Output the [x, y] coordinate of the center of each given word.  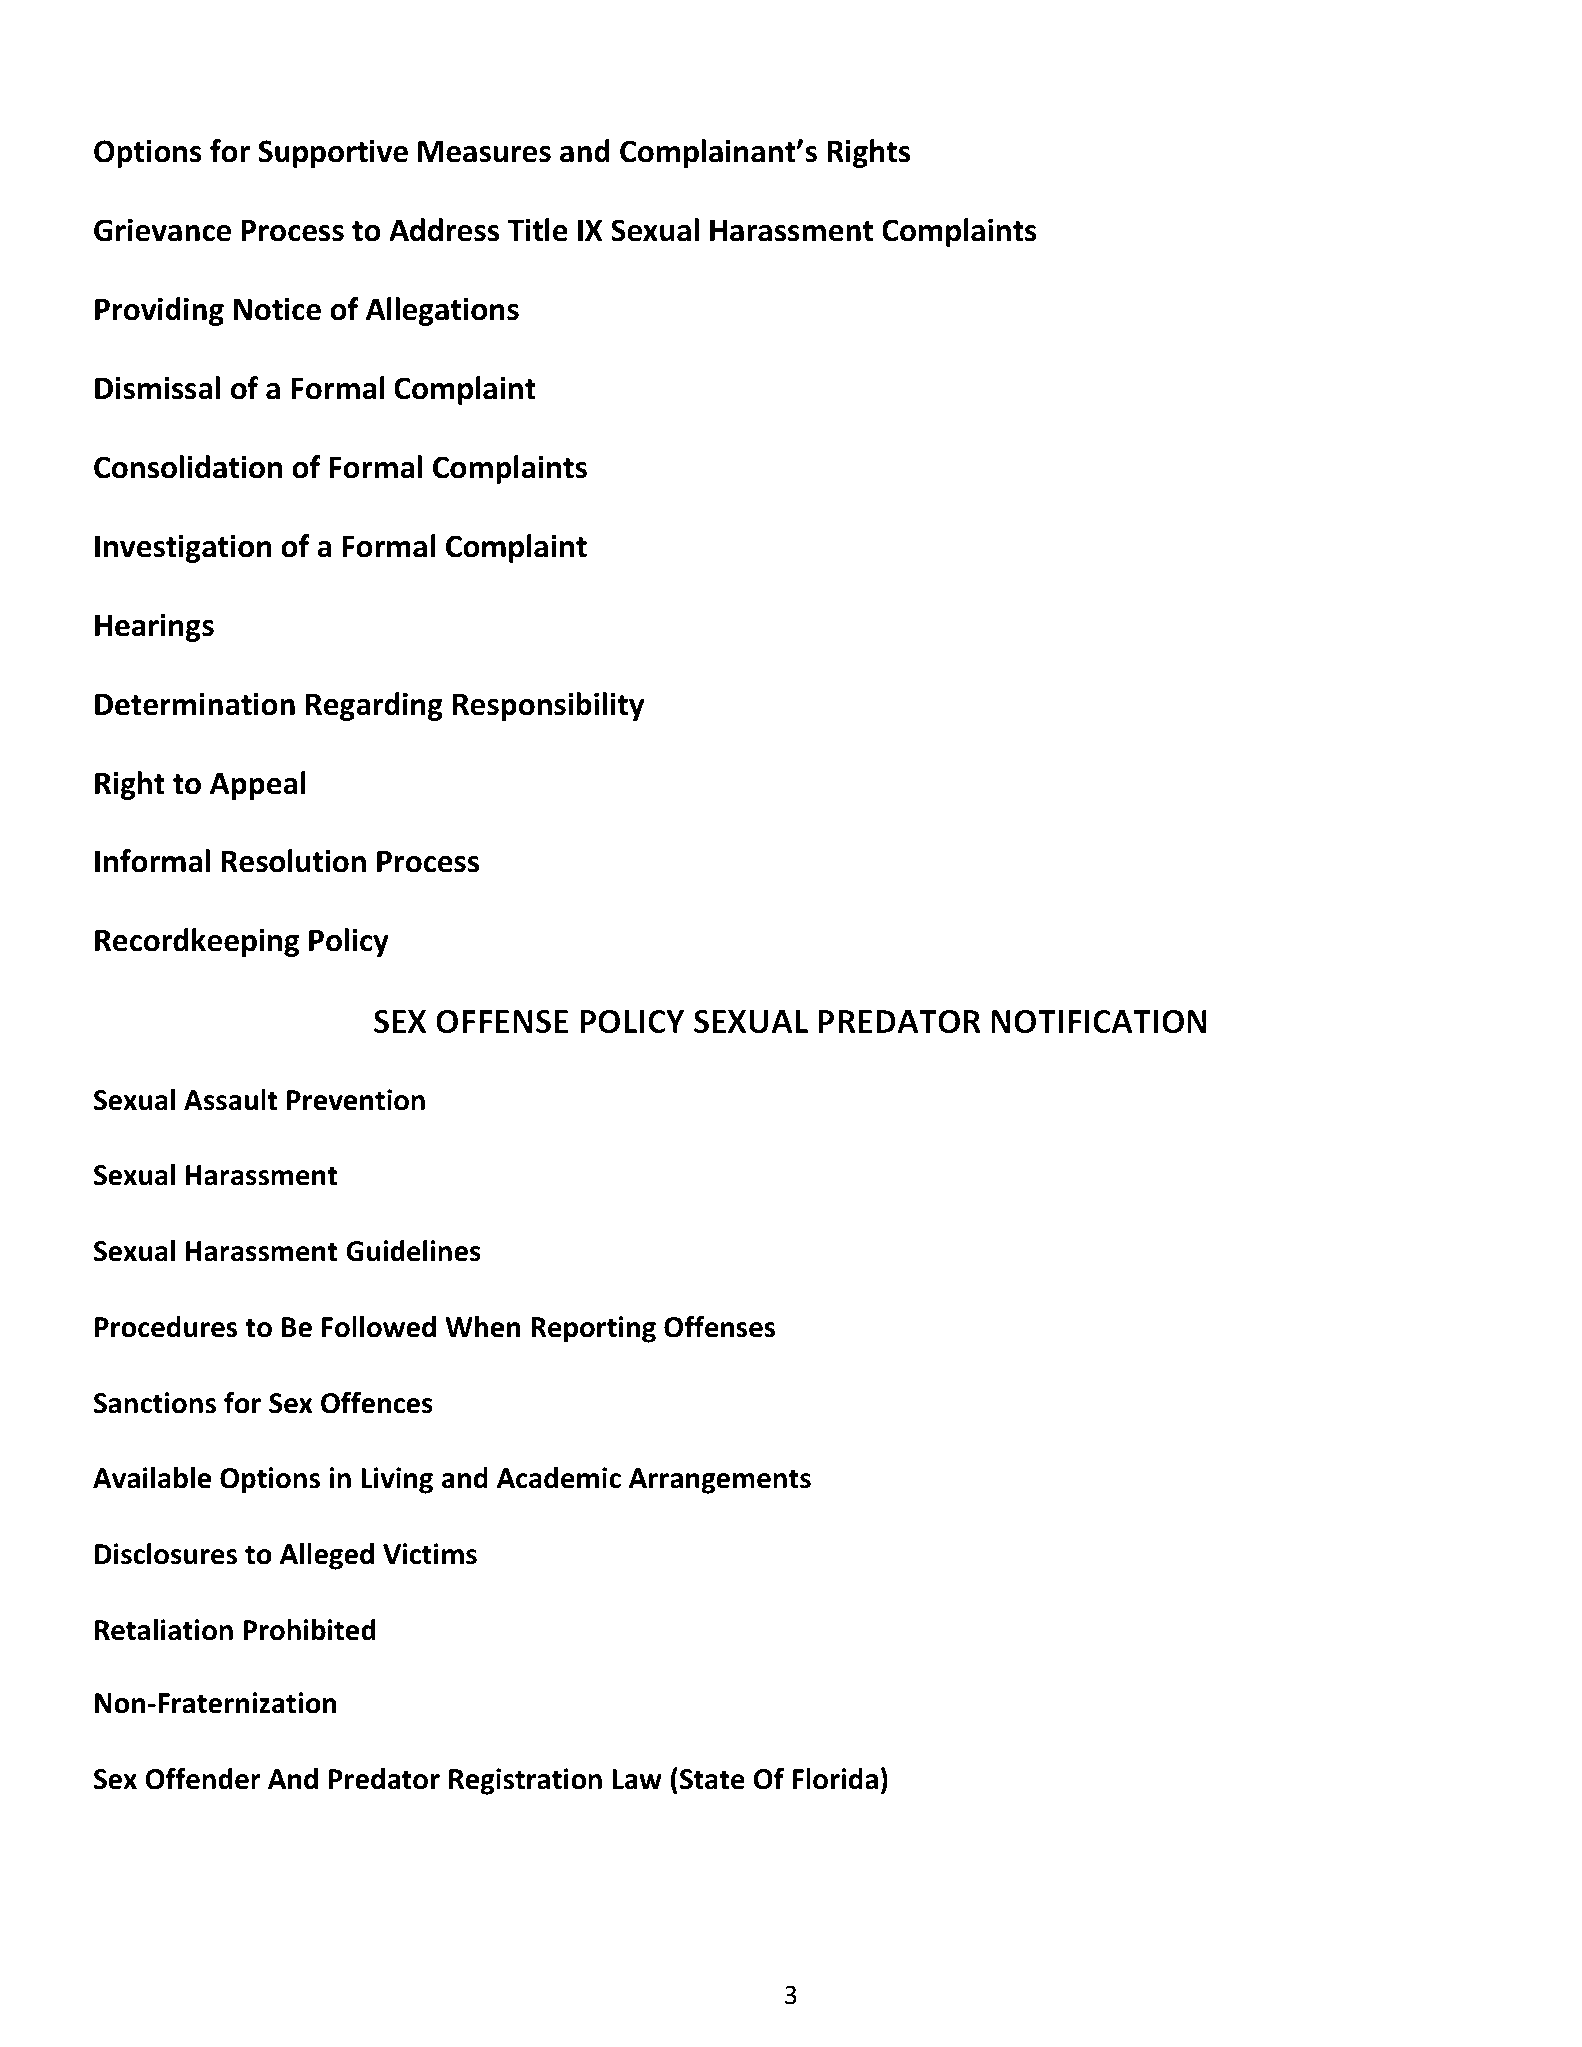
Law [637, 1779]
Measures [484, 152]
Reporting [593, 1329]
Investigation [183, 549]
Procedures [166, 1327]
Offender [203, 1779]
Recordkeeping [197, 942]
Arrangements [720, 1481]
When [482, 1327]
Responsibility [548, 706]
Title [537, 230]
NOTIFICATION [1099, 1021]
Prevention [356, 1100]
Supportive [333, 154]
